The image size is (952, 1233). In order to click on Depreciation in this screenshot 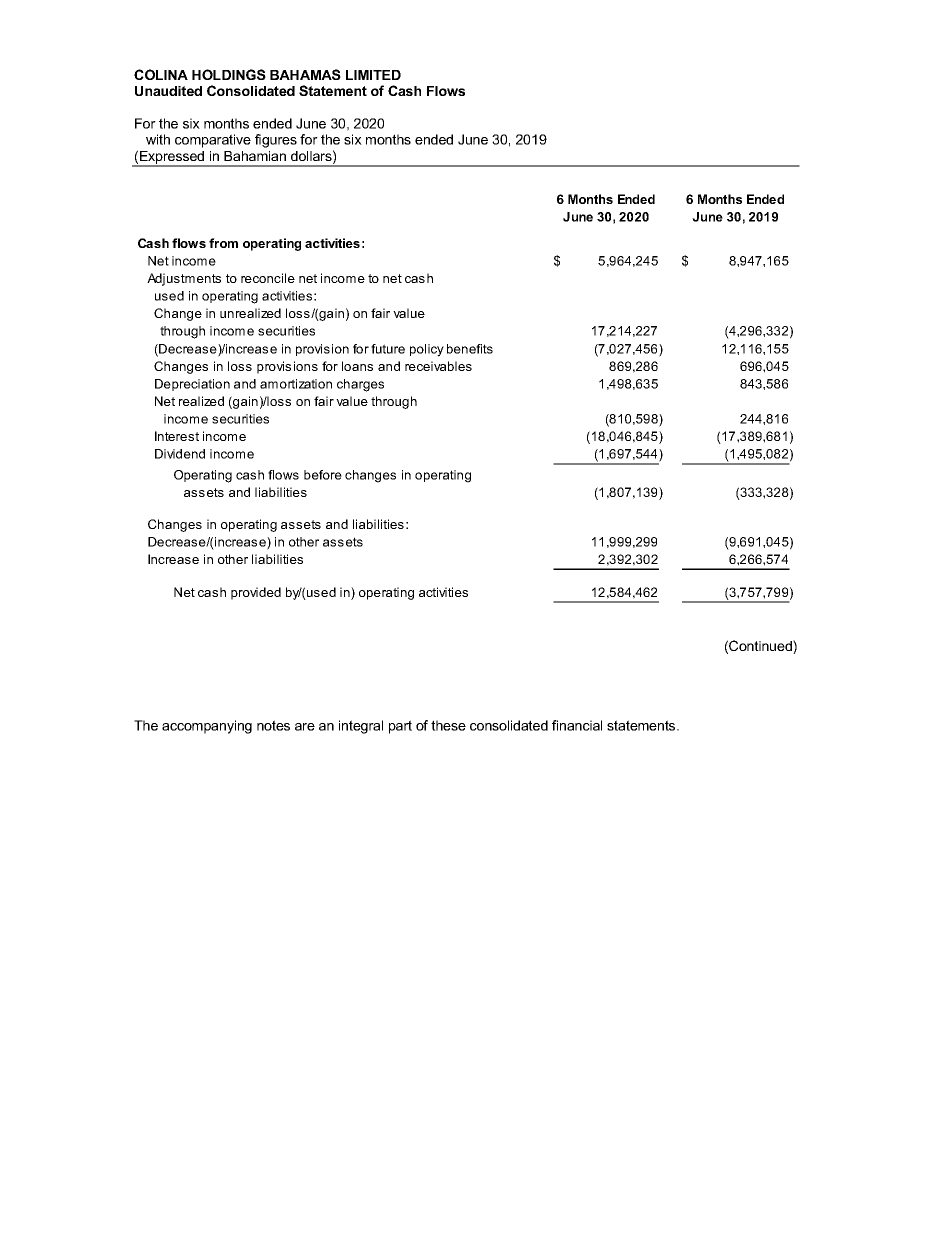, I will do `click(192, 385)`.
